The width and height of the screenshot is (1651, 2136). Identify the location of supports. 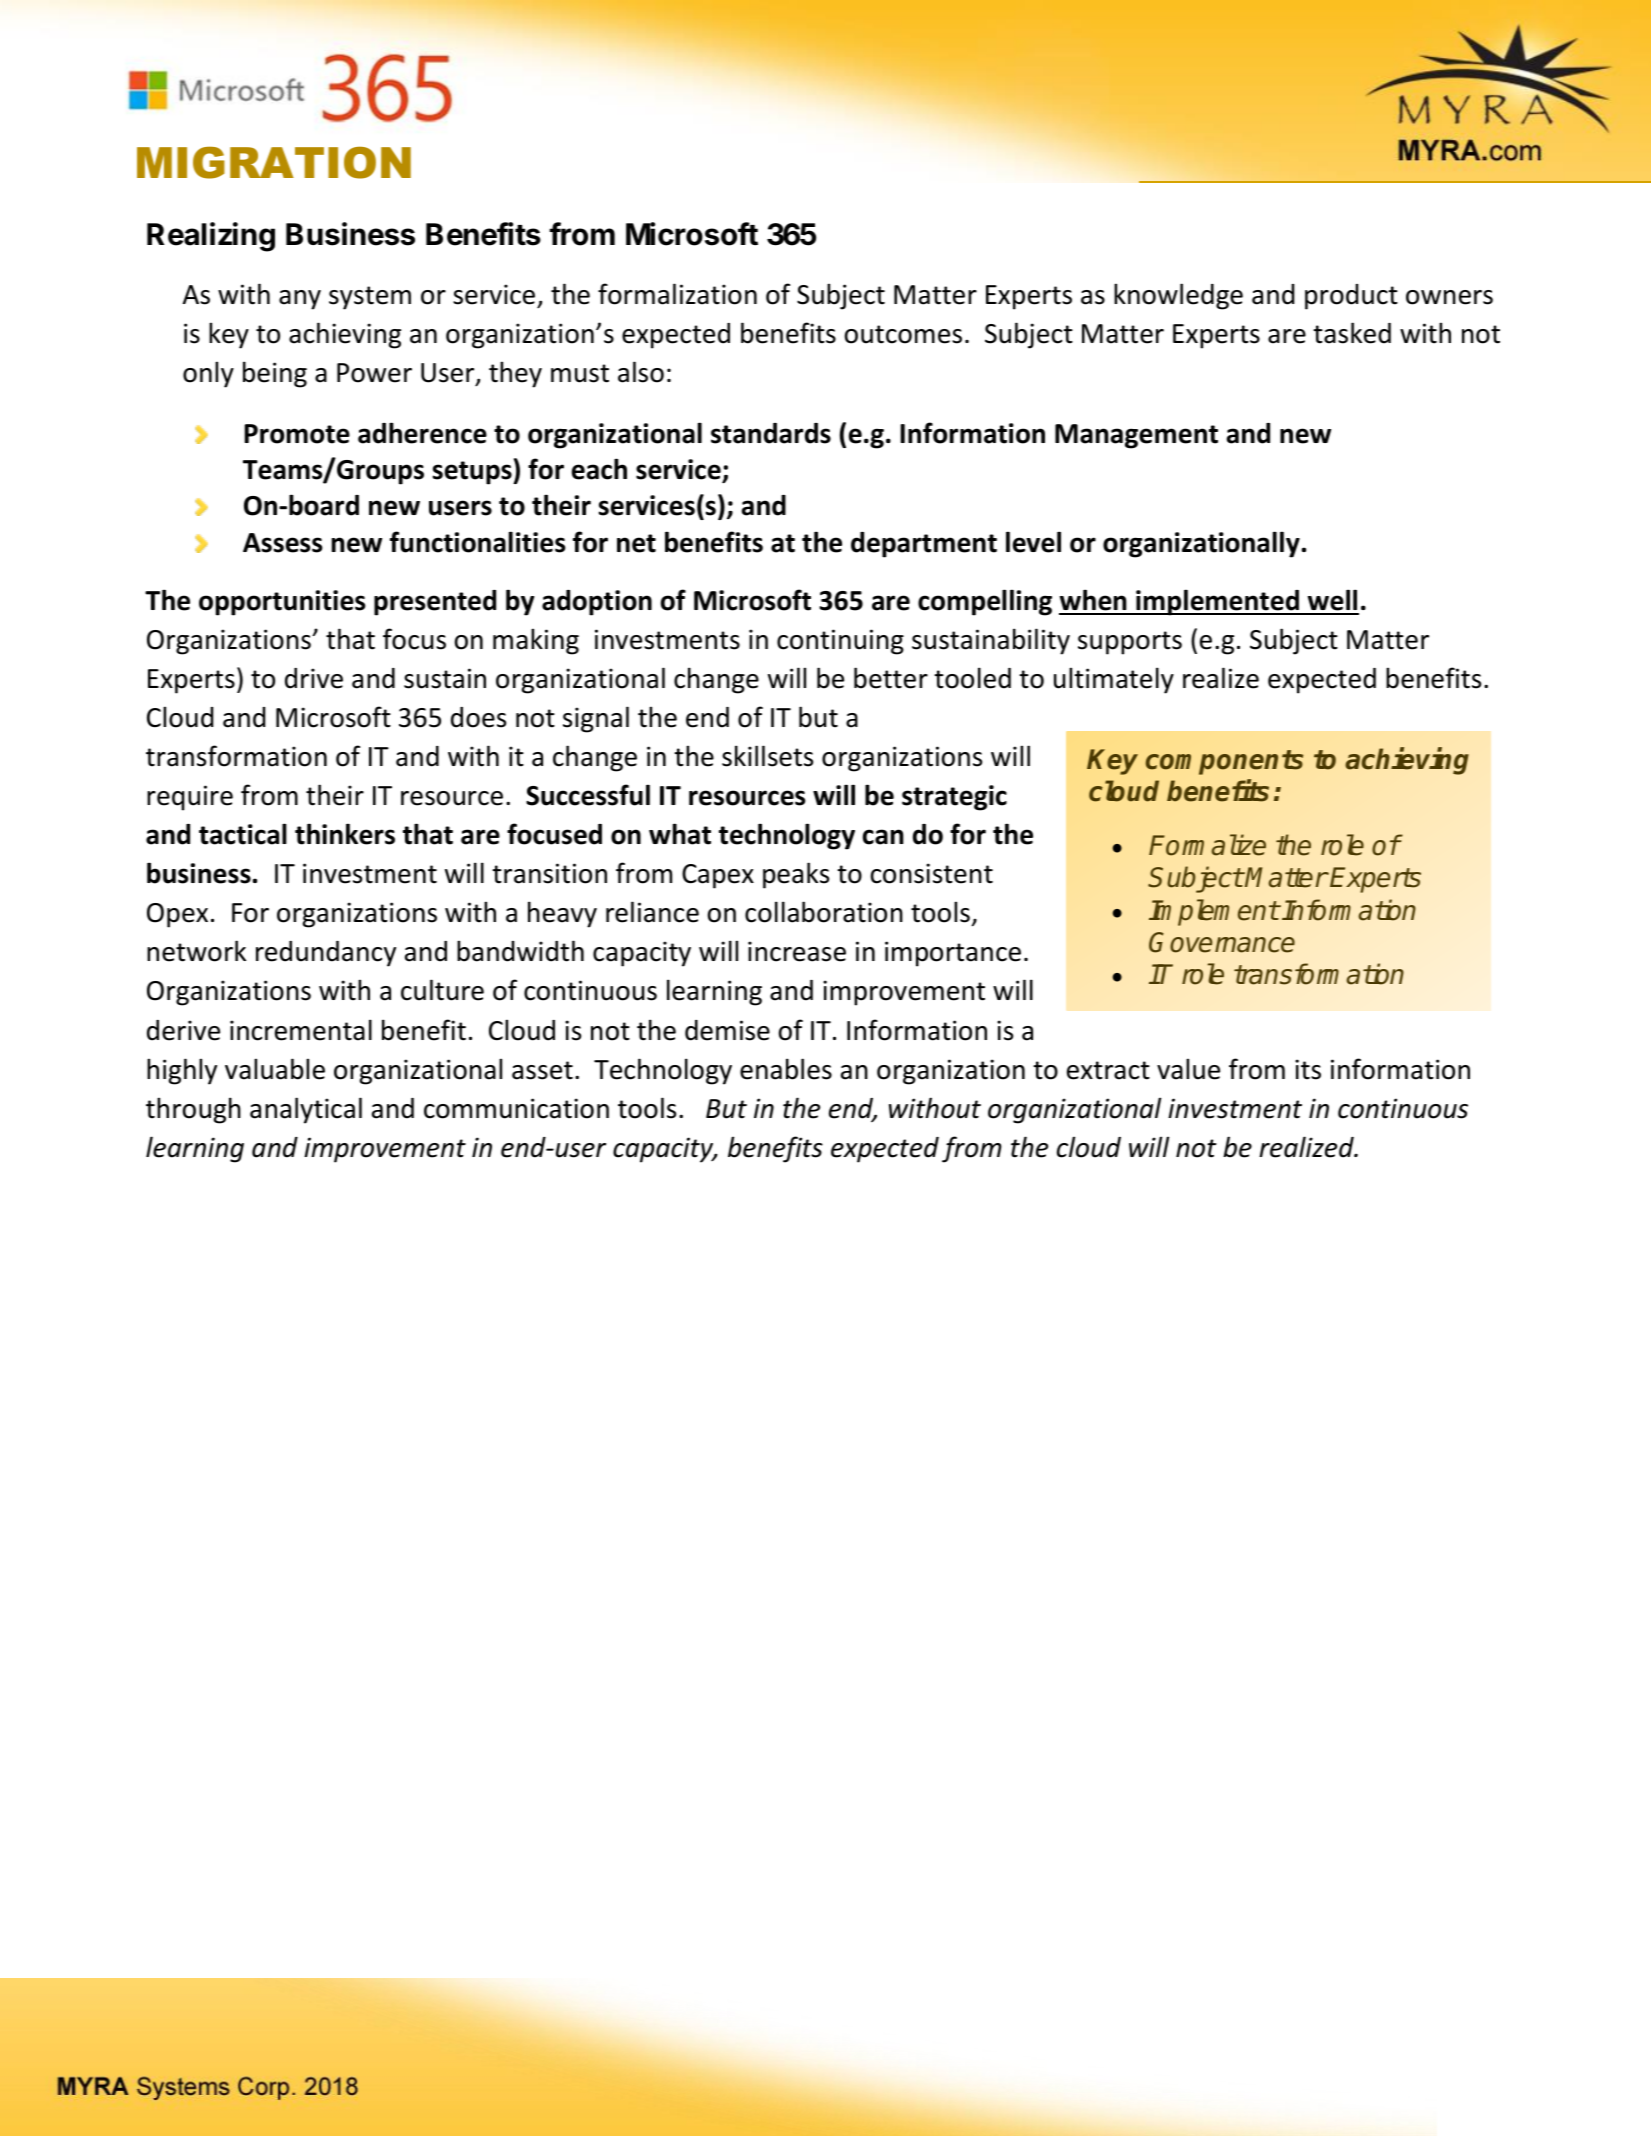
(1130, 643).
